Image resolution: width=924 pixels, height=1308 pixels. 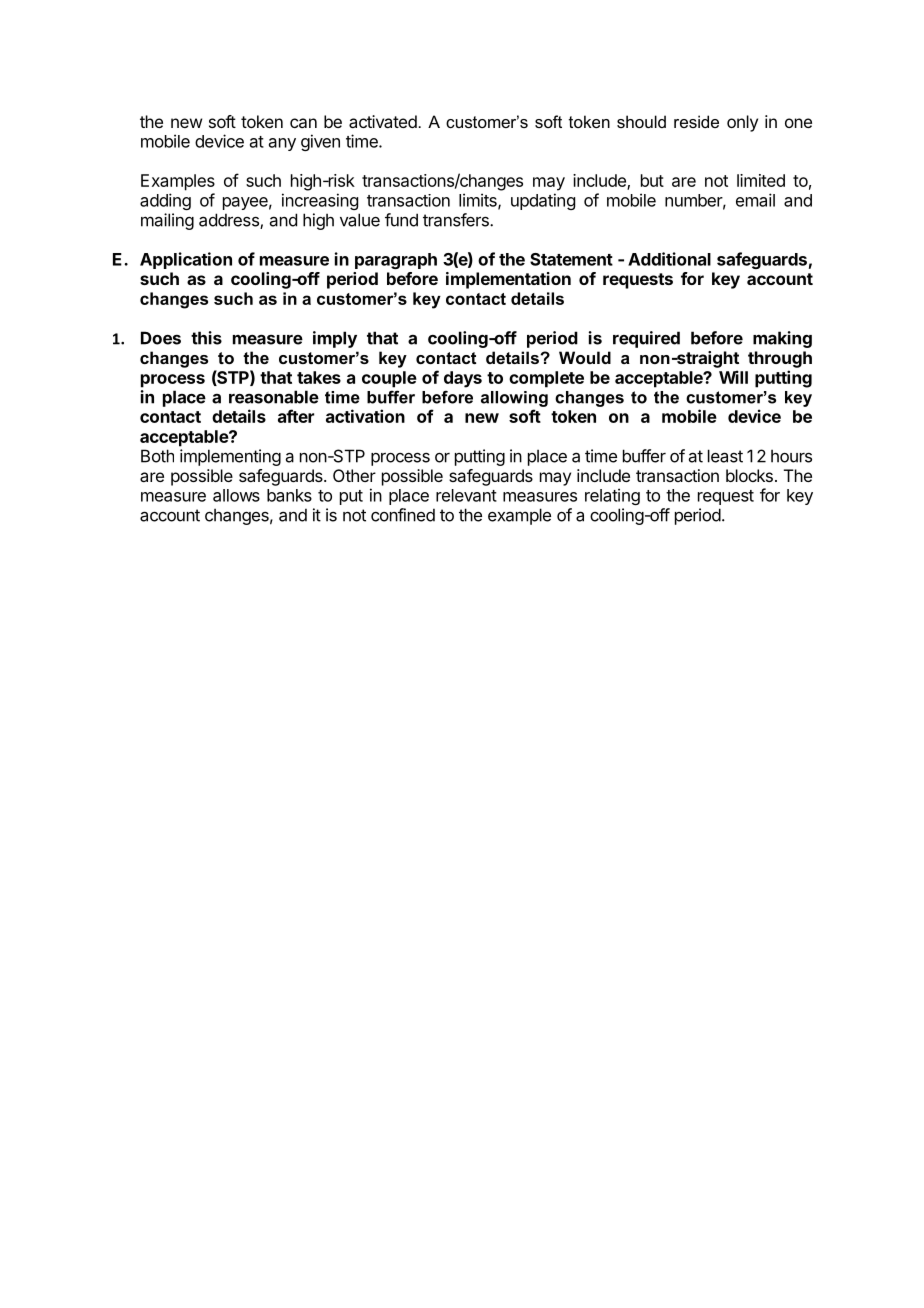 What do you see at coordinates (742, 123) in the document?
I see `only` at bounding box center [742, 123].
